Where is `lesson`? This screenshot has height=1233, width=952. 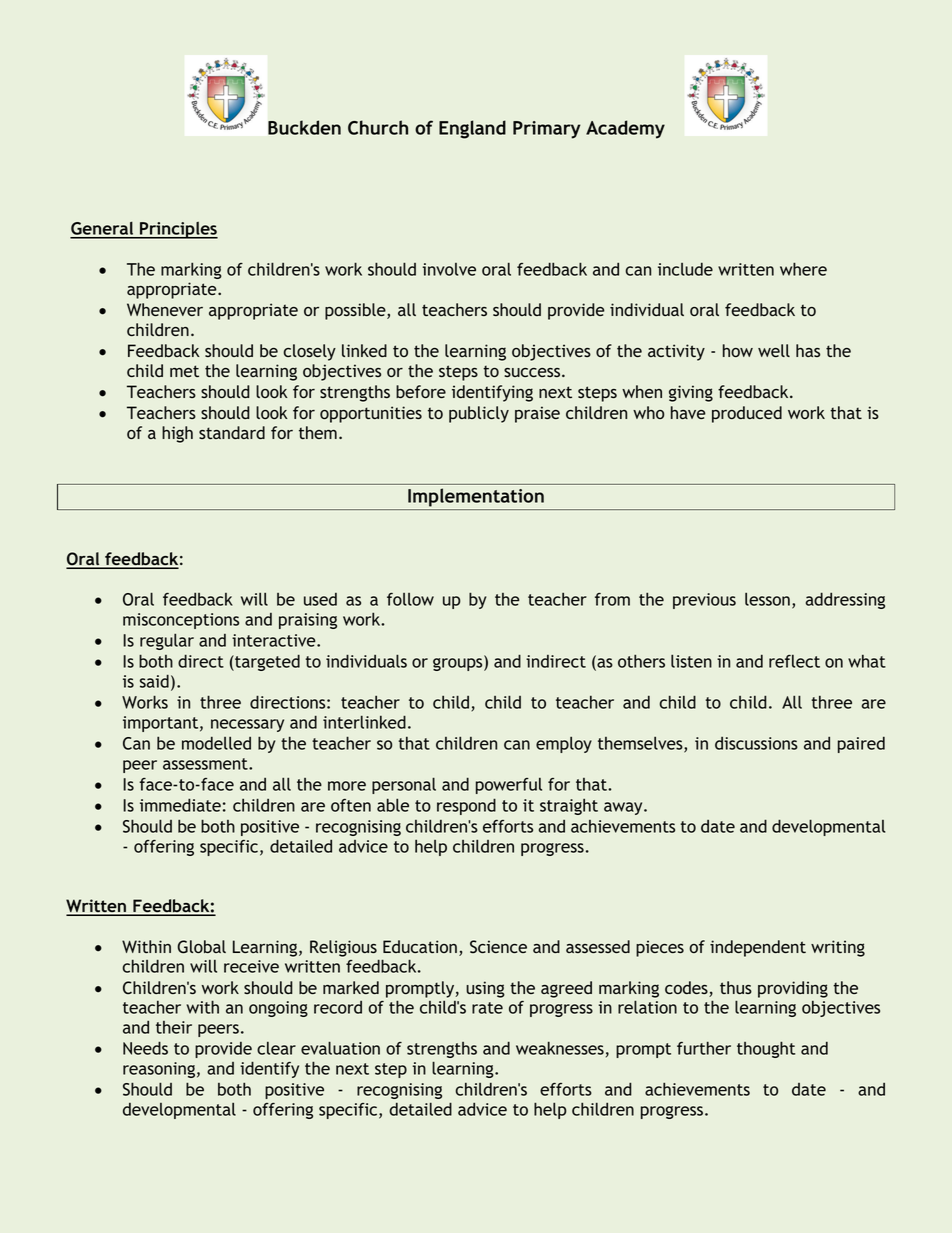 lesson is located at coordinates (767, 599).
